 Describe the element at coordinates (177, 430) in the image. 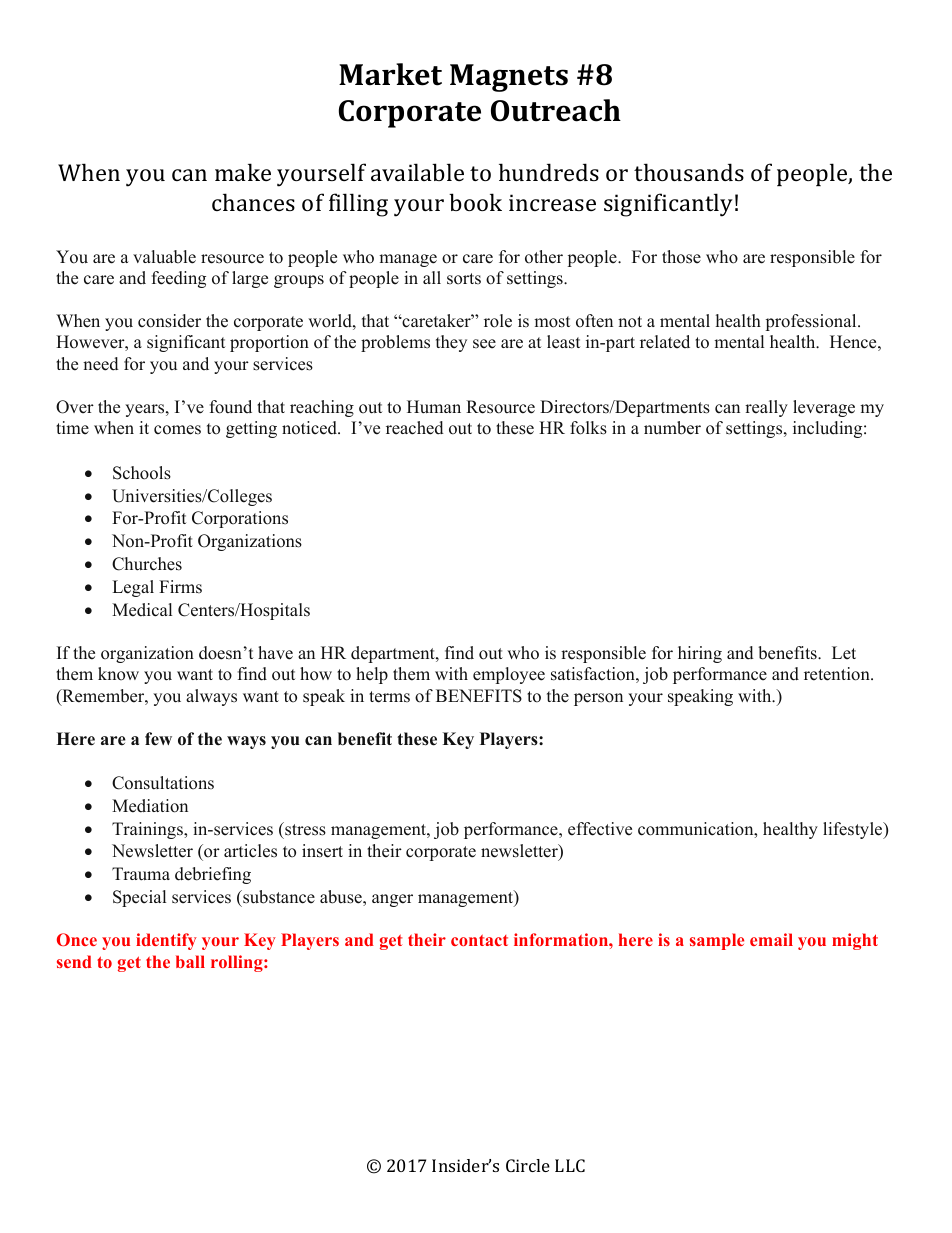

I see `comes` at that location.
